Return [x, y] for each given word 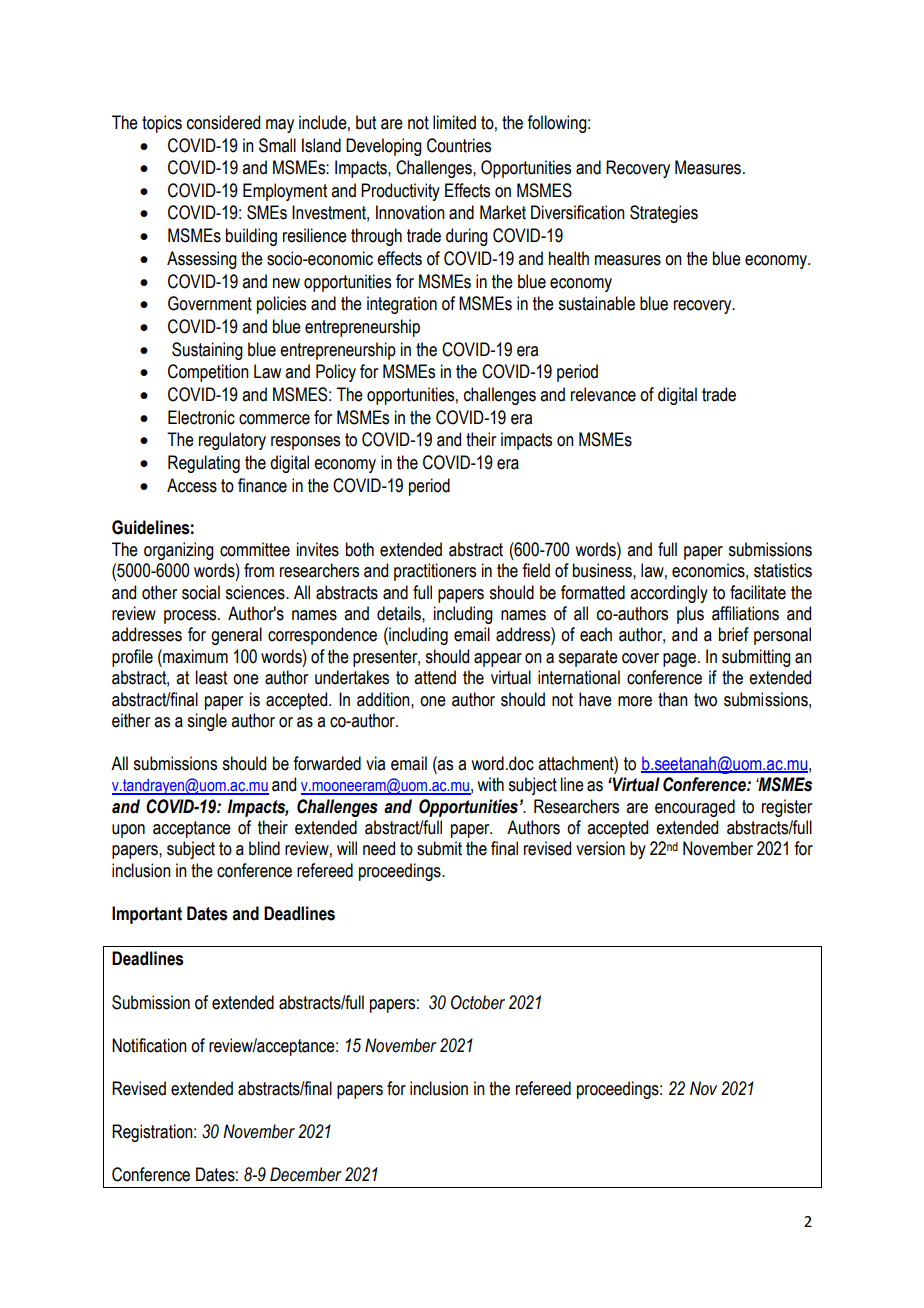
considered [223, 122]
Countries [459, 145]
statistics [783, 570]
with [490, 784]
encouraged [695, 808]
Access [192, 485]
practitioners [435, 572]
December [306, 1174]
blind [264, 848]
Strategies [664, 214]
